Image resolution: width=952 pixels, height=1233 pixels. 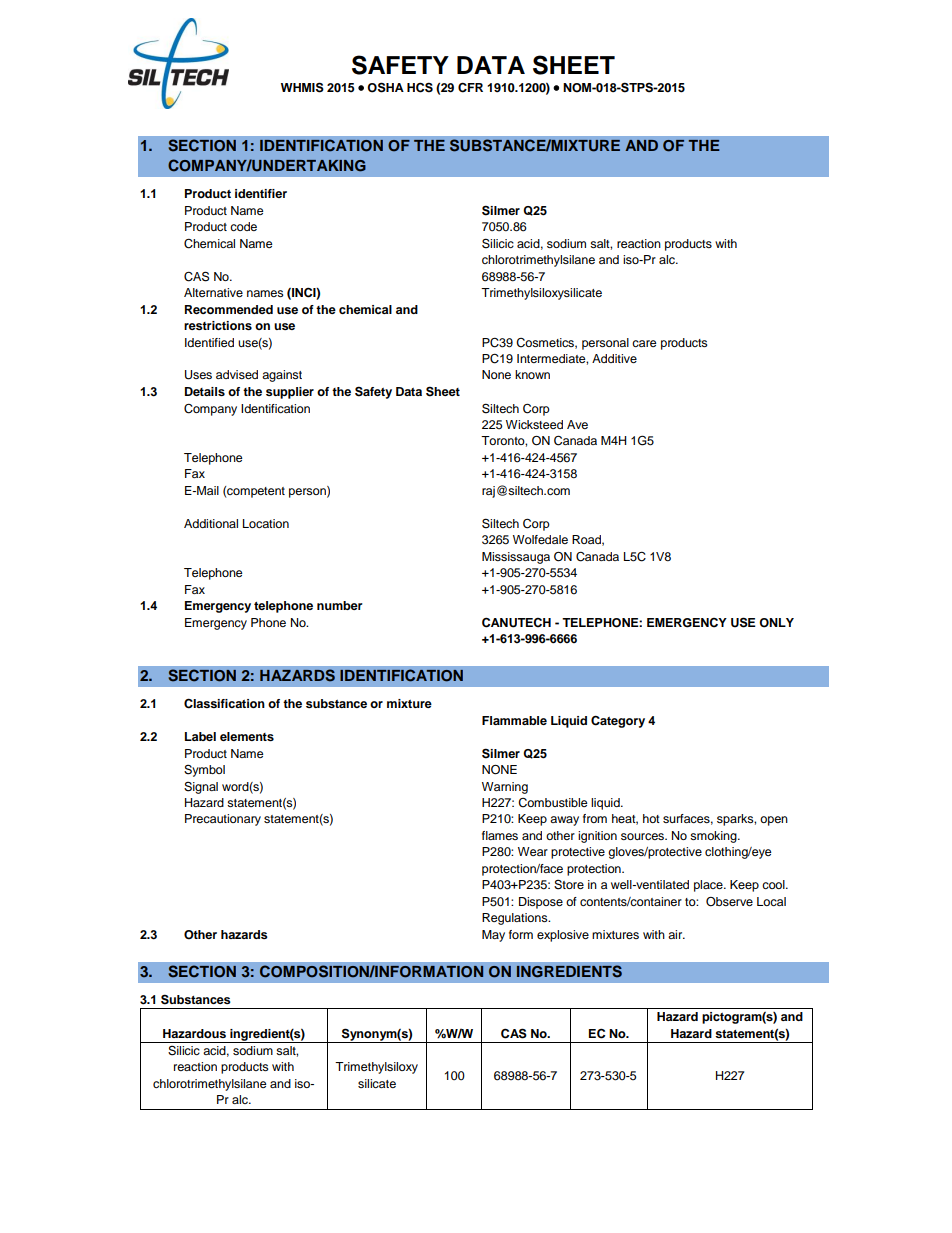 I want to click on Observe, so click(x=729, y=902).
